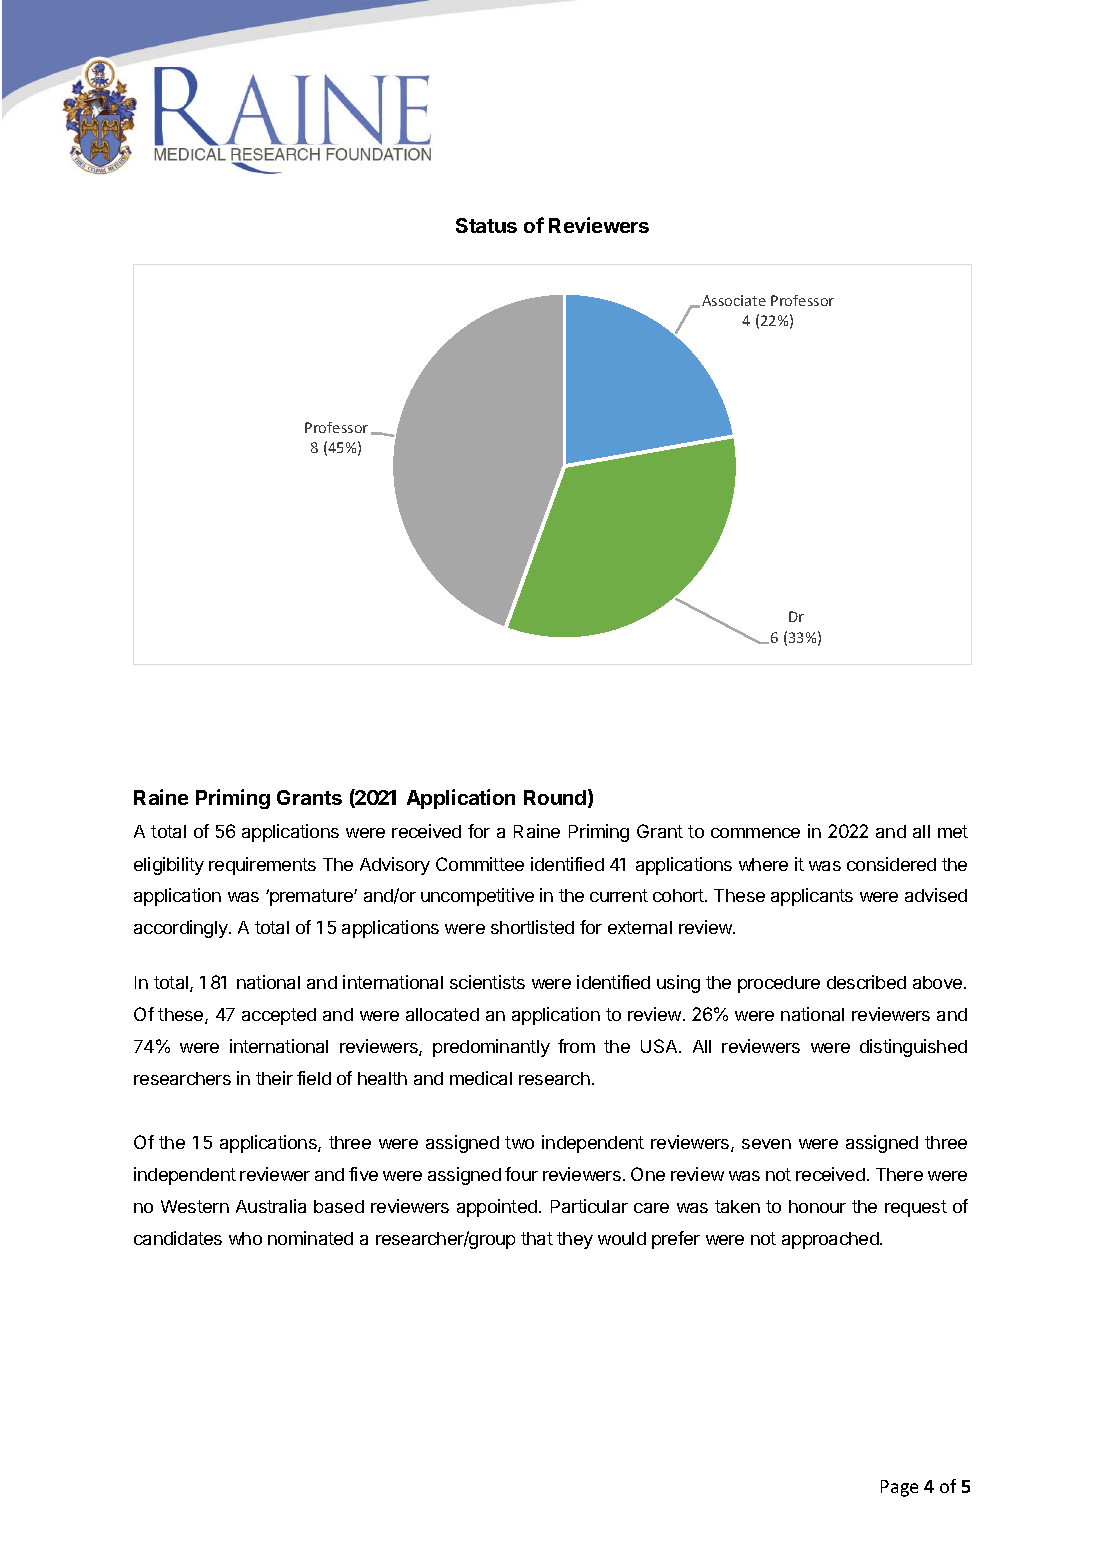 This image has height=1563, width=1105. I want to click on distinguished, so click(913, 1048).
